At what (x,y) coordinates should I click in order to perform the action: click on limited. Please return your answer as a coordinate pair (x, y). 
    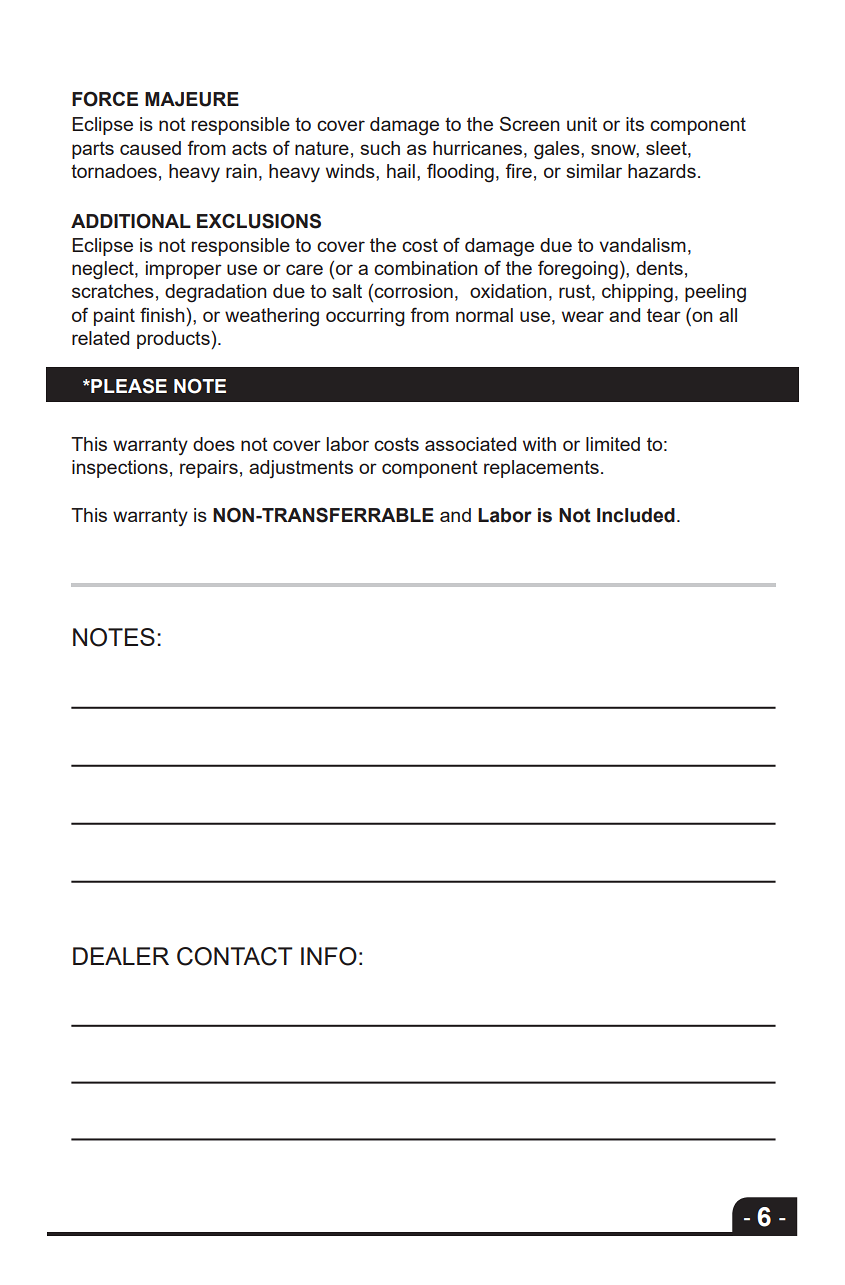
    Looking at the image, I should click on (613, 444).
